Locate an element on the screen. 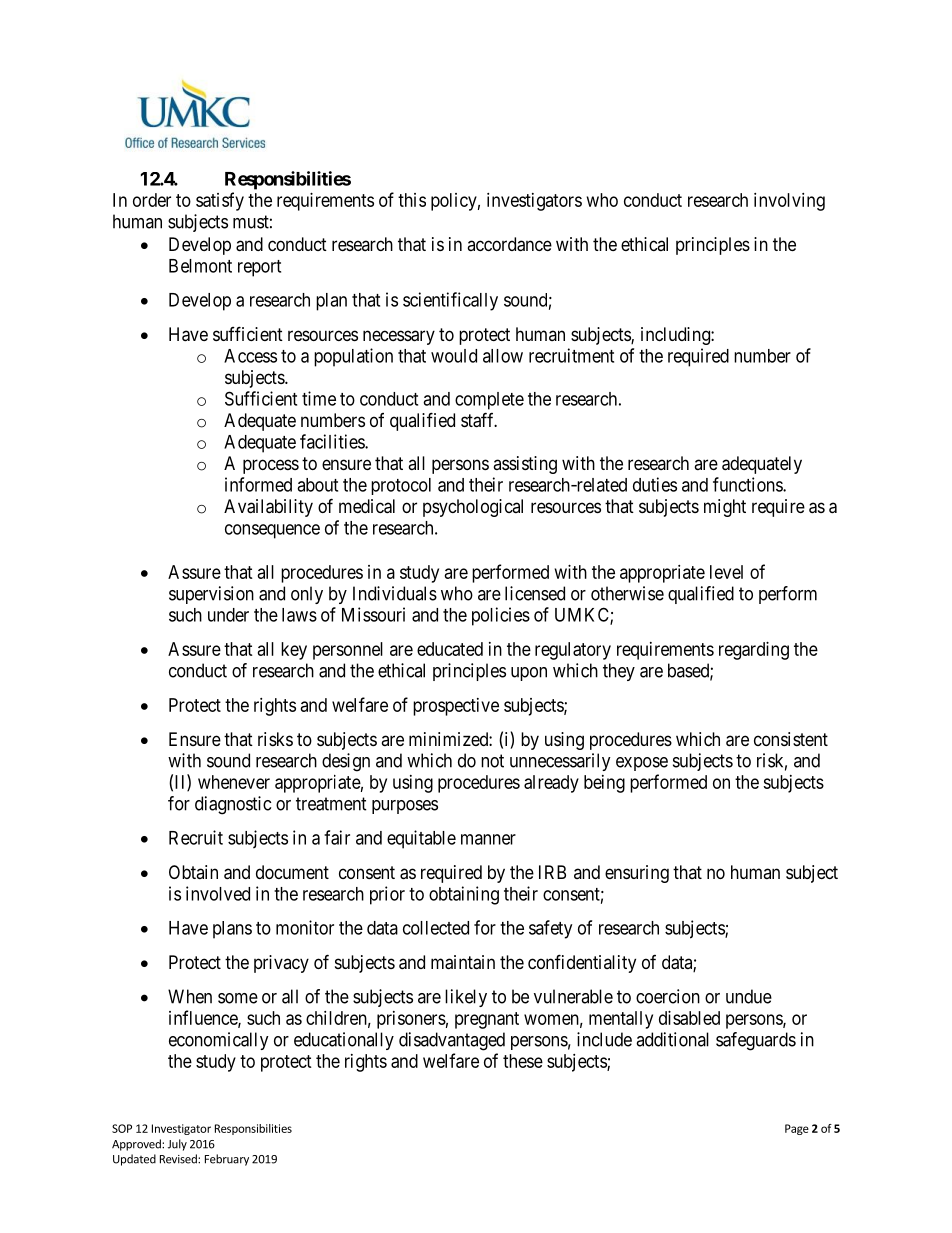 The image size is (952, 1233). consequence is located at coordinates (272, 531).
